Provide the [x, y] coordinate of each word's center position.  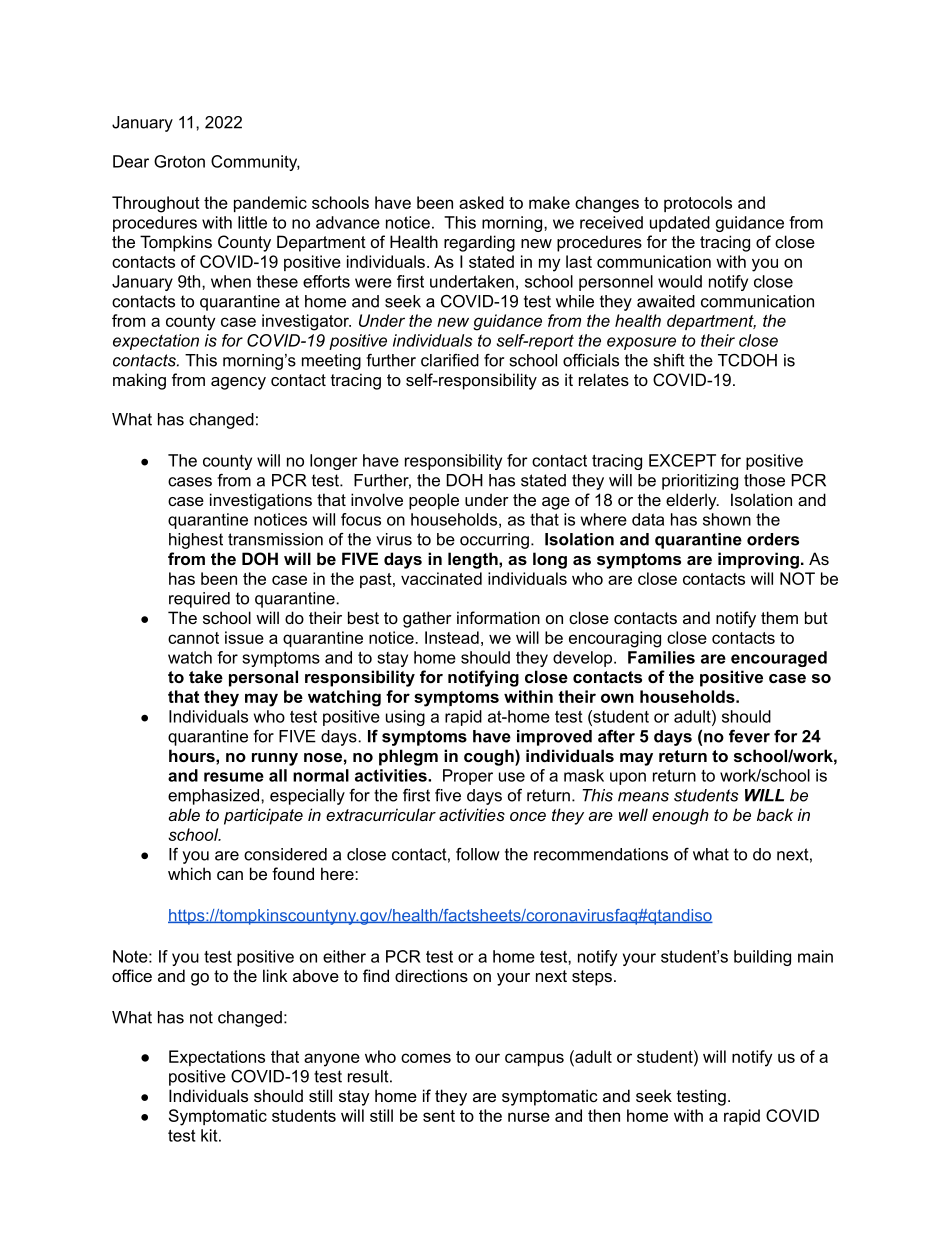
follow [478, 854]
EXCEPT [682, 460]
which [189, 873]
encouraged [779, 659]
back [775, 814]
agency [238, 383]
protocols [698, 204]
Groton [179, 161]
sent [439, 1116]
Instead [452, 637]
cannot [193, 638]
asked [481, 202]
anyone [332, 1060]
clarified [450, 360]
